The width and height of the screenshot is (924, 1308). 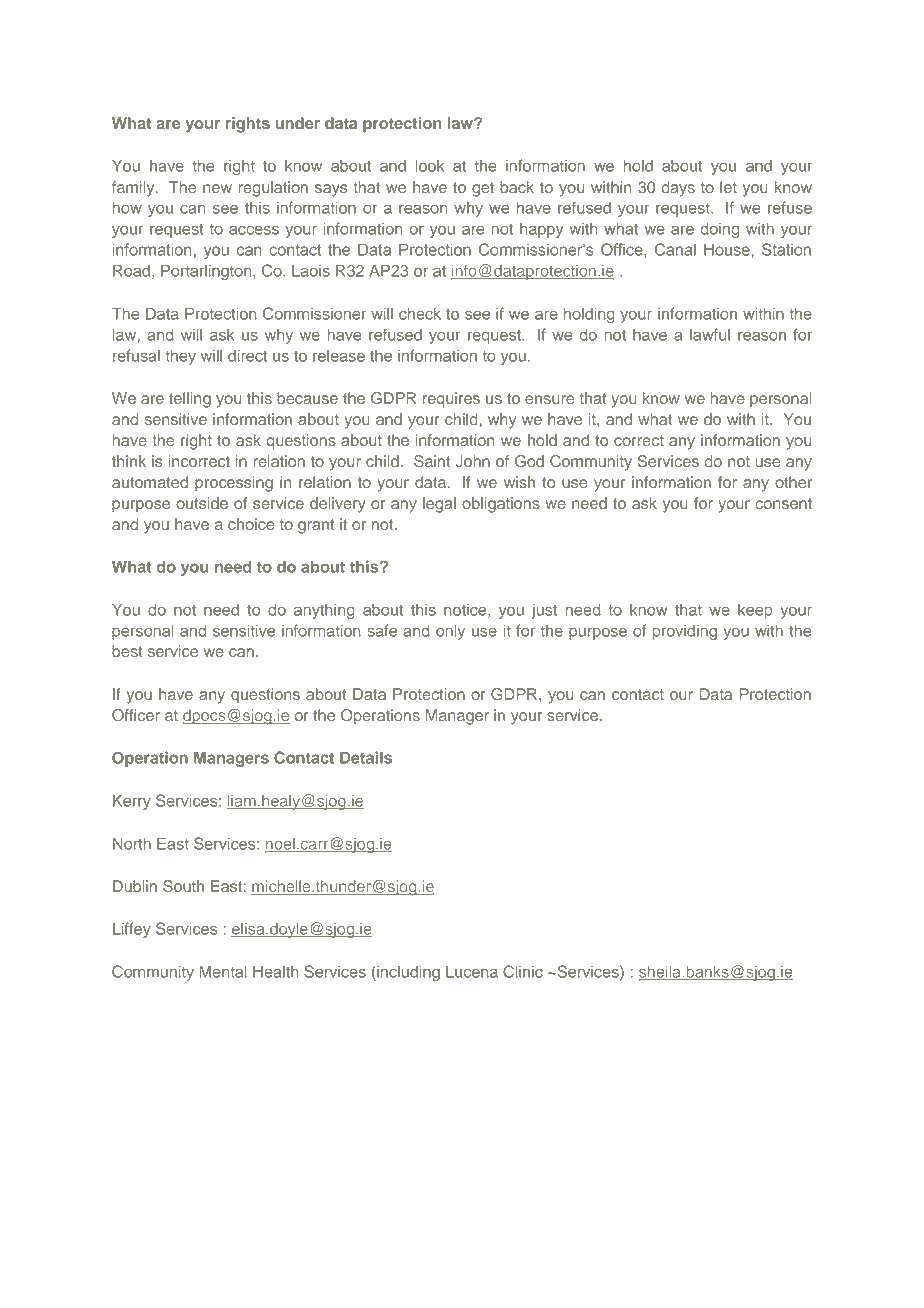 What do you see at coordinates (710, 334) in the screenshot?
I see `lawful` at bounding box center [710, 334].
